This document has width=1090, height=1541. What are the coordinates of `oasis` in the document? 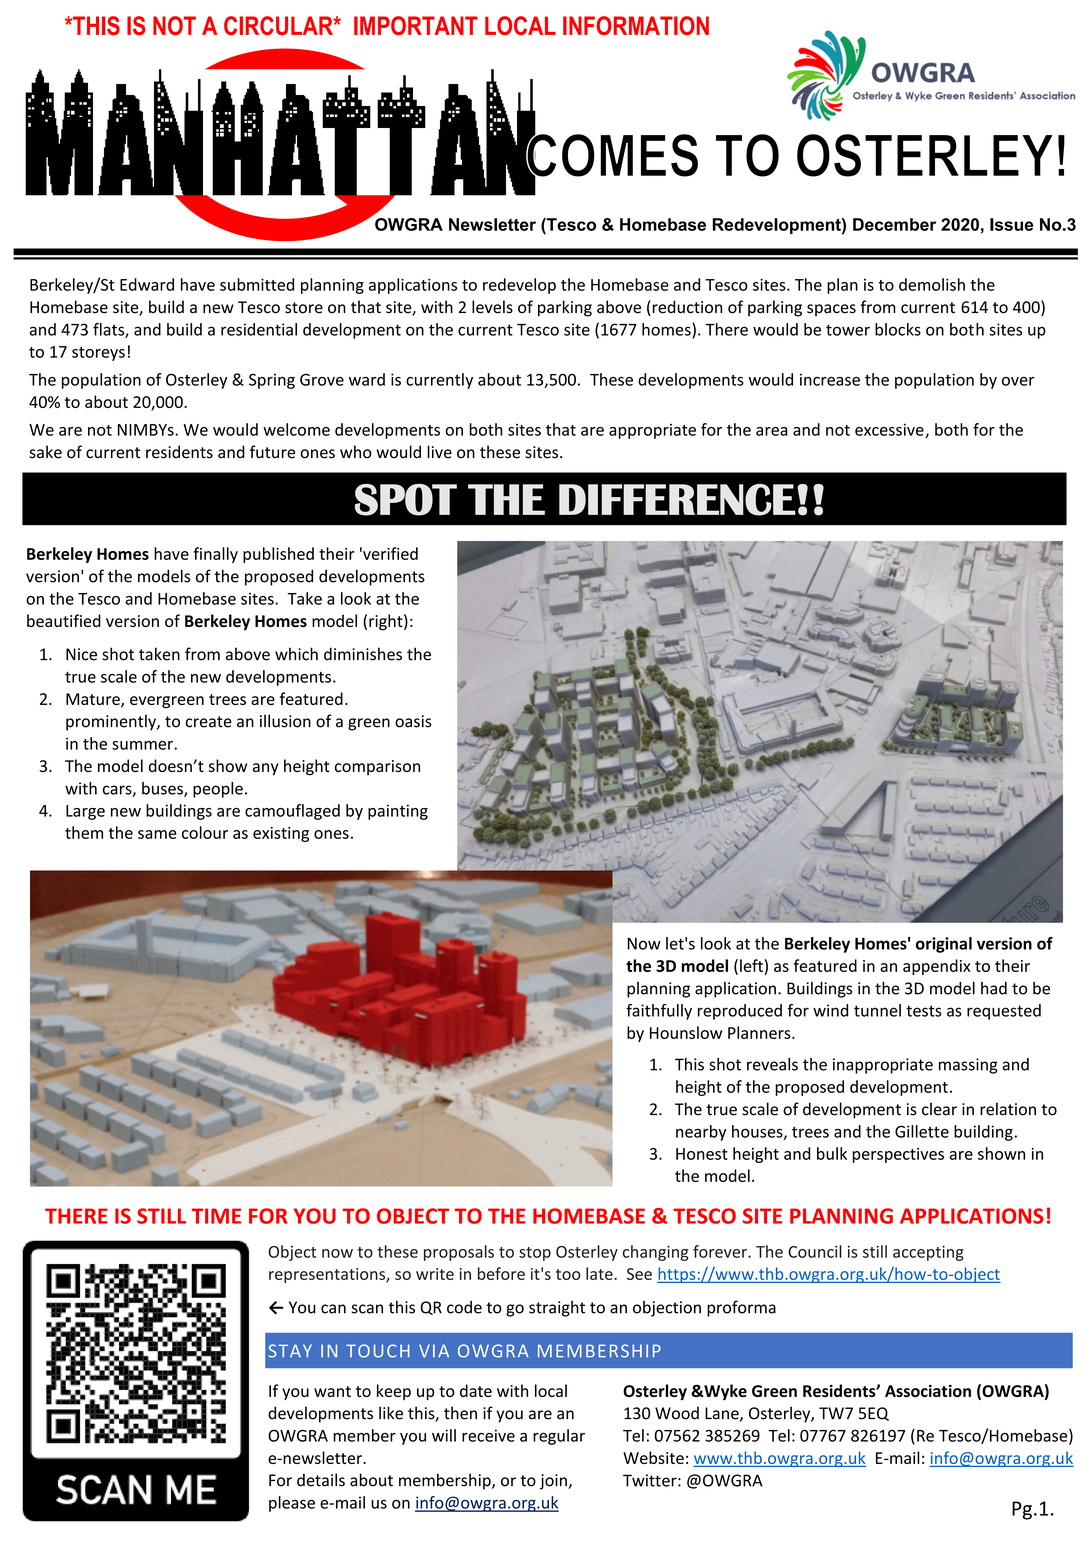 It's located at (413, 721).
